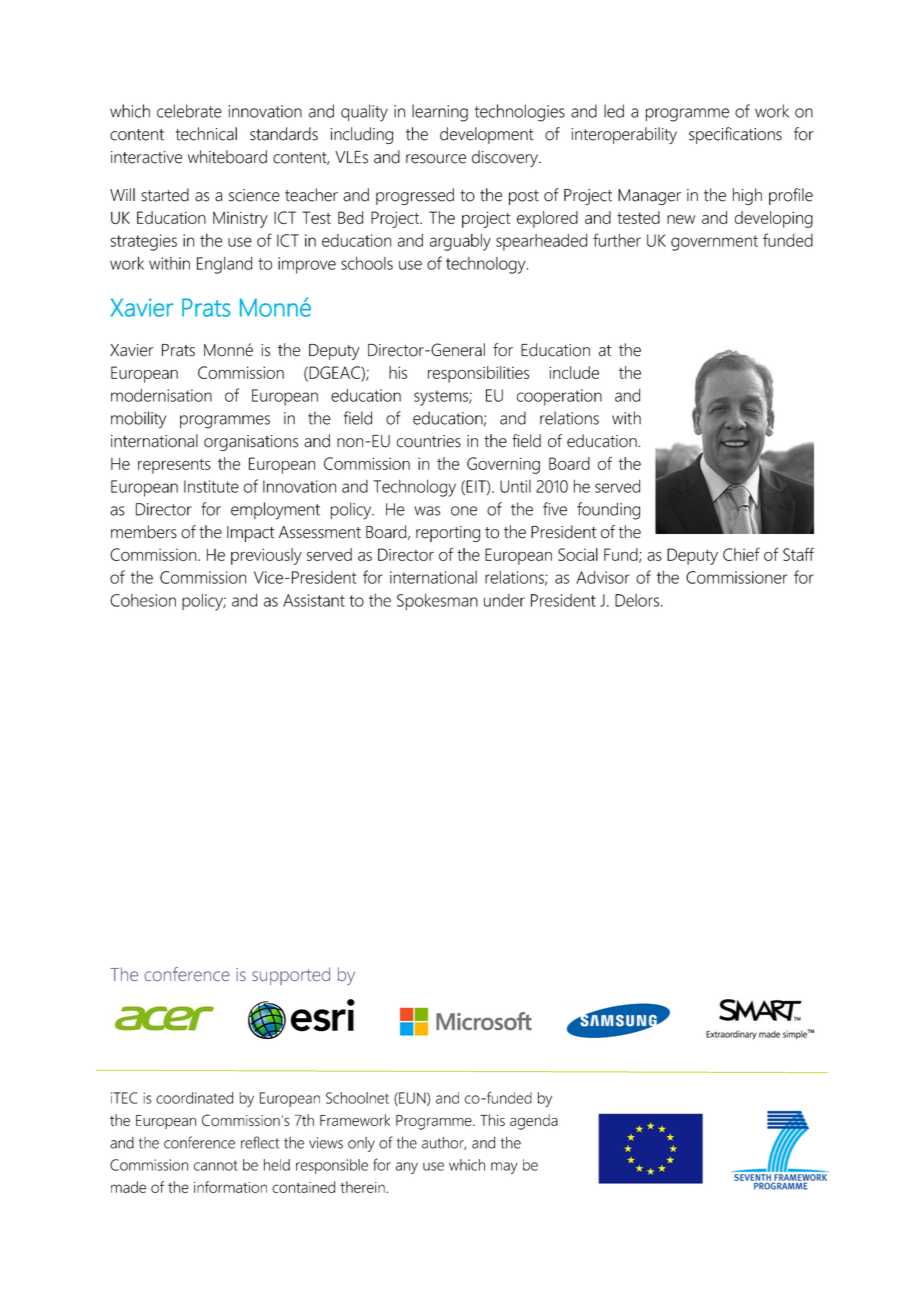  Describe the element at coordinates (143, 600) in the screenshot. I see `Cohesion` at that location.
